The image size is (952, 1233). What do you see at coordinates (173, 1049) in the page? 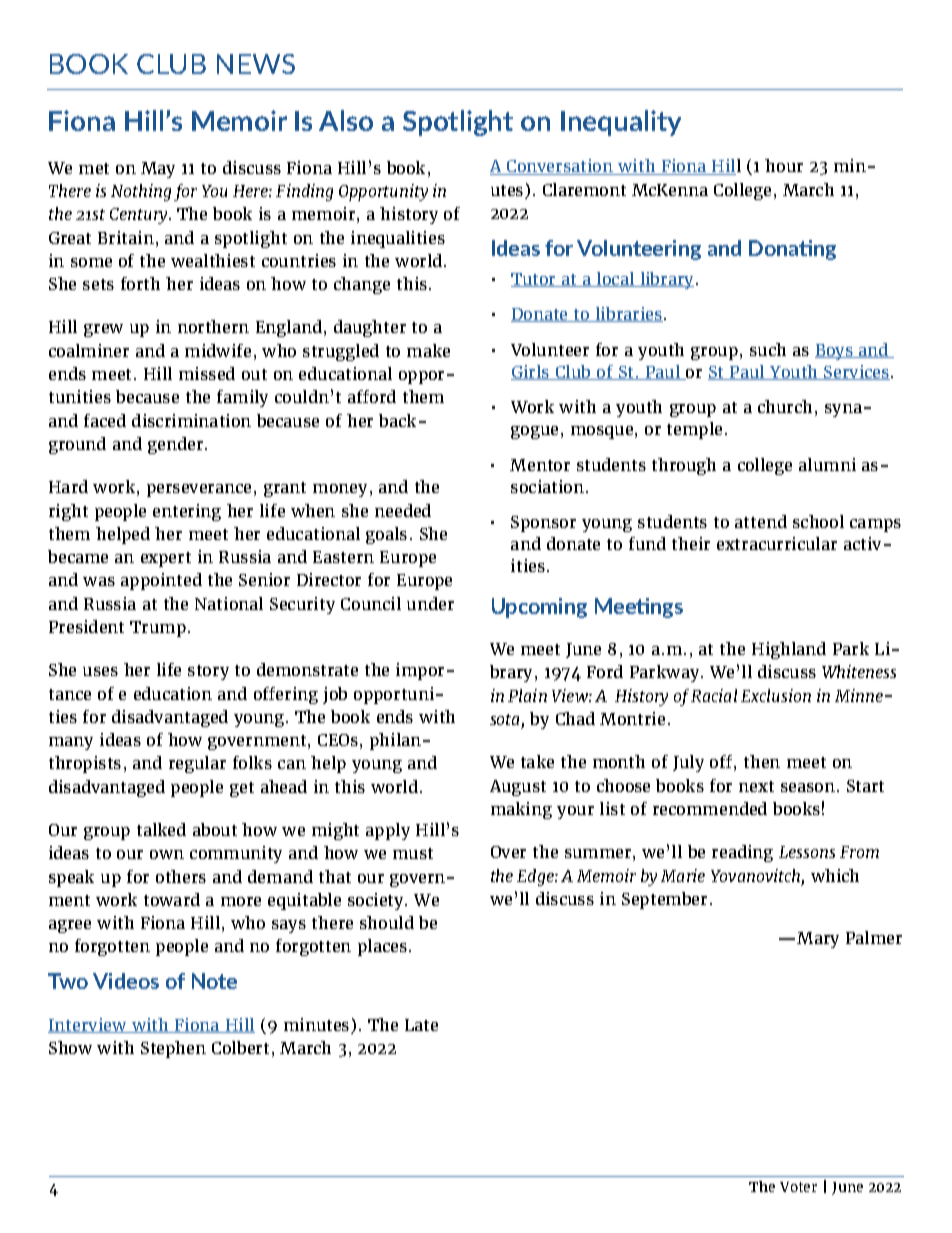
I see `Stephen` at bounding box center [173, 1049].
